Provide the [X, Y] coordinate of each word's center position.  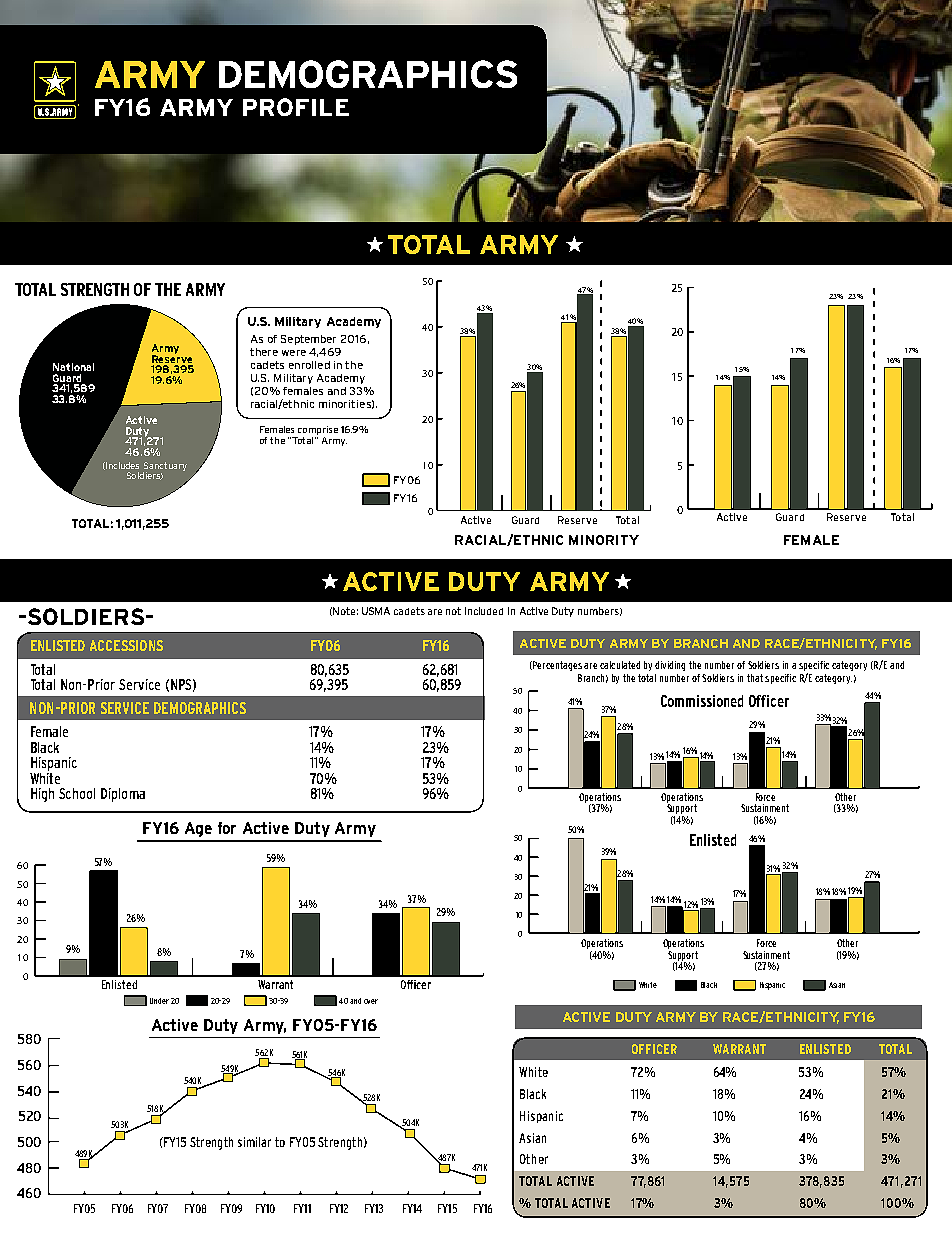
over [371, 1001]
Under [159, 1001]
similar [254, 1142]
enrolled [309, 365]
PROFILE [296, 107]
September [308, 340]
